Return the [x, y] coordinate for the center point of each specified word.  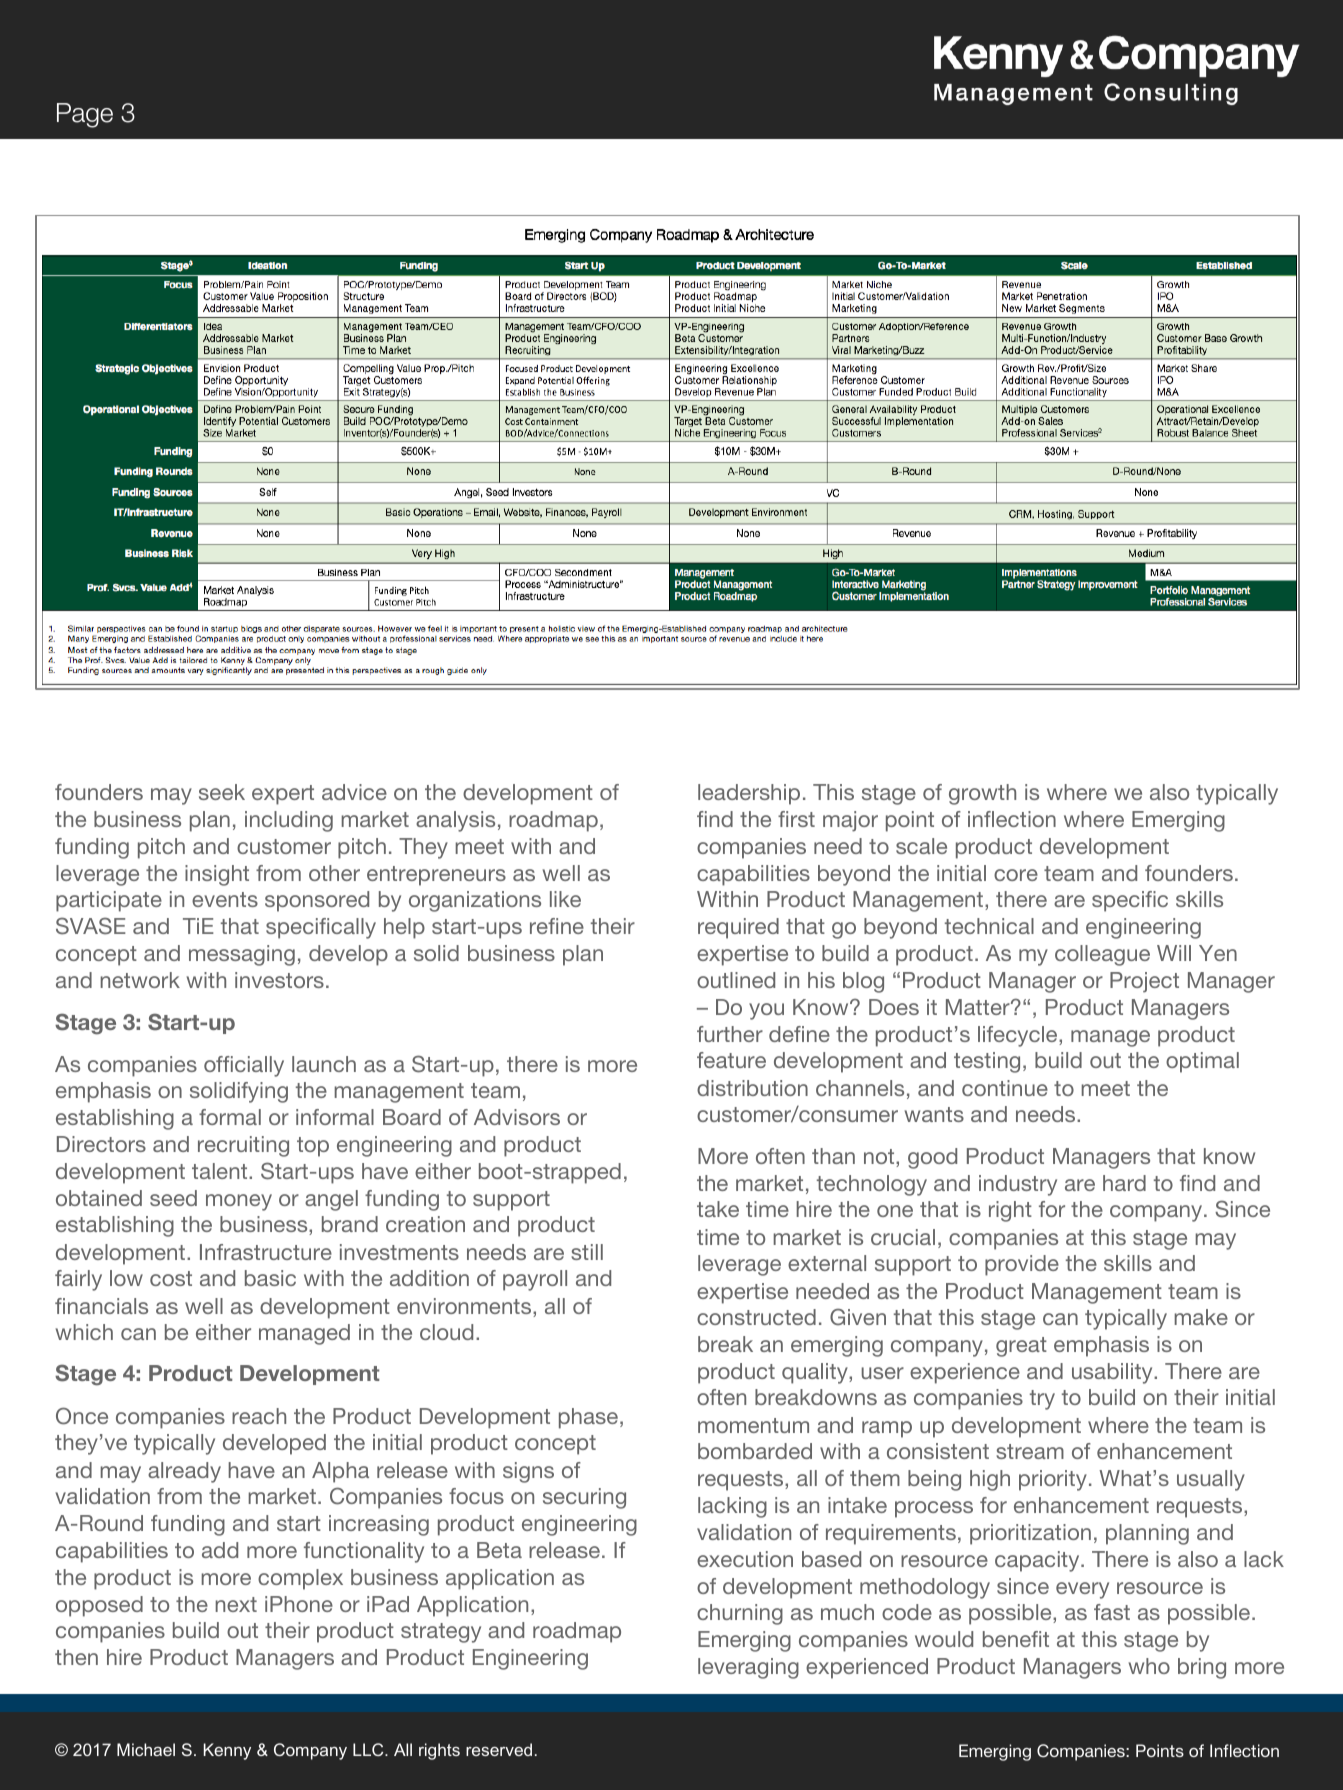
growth [982, 794]
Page [85, 115]
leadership [749, 794]
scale [921, 846]
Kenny [227, 1751]
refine [557, 926]
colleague [1102, 955]
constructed [756, 1317]
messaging [242, 955]
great [1021, 1347]
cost [171, 1278]
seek [222, 792]
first [796, 819]
